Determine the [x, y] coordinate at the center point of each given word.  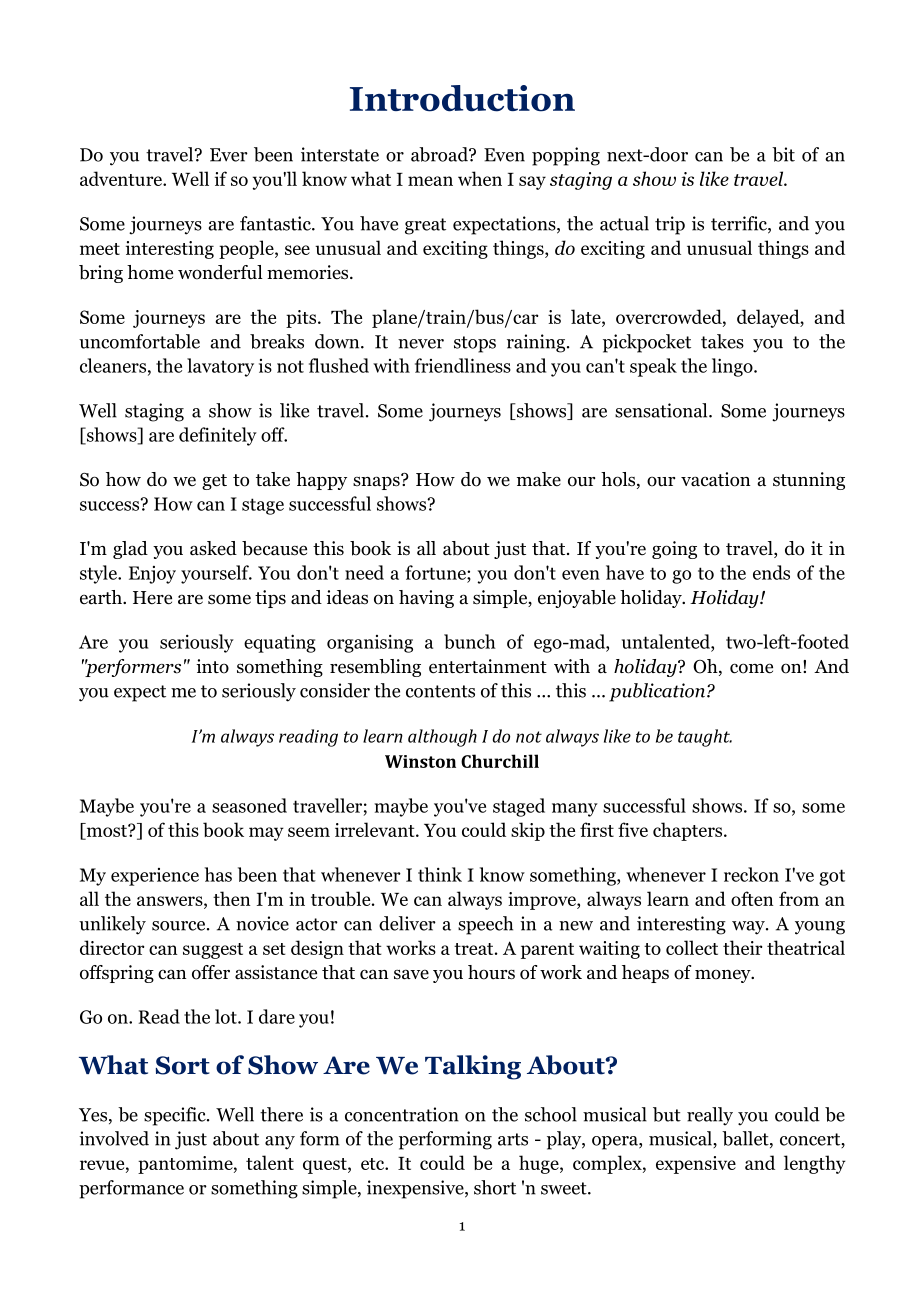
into [212, 666]
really [710, 1116]
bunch [470, 641]
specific [176, 1116]
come [751, 668]
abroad [440, 154]
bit [783, 154]
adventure [122, 178]
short [495, 1187]
